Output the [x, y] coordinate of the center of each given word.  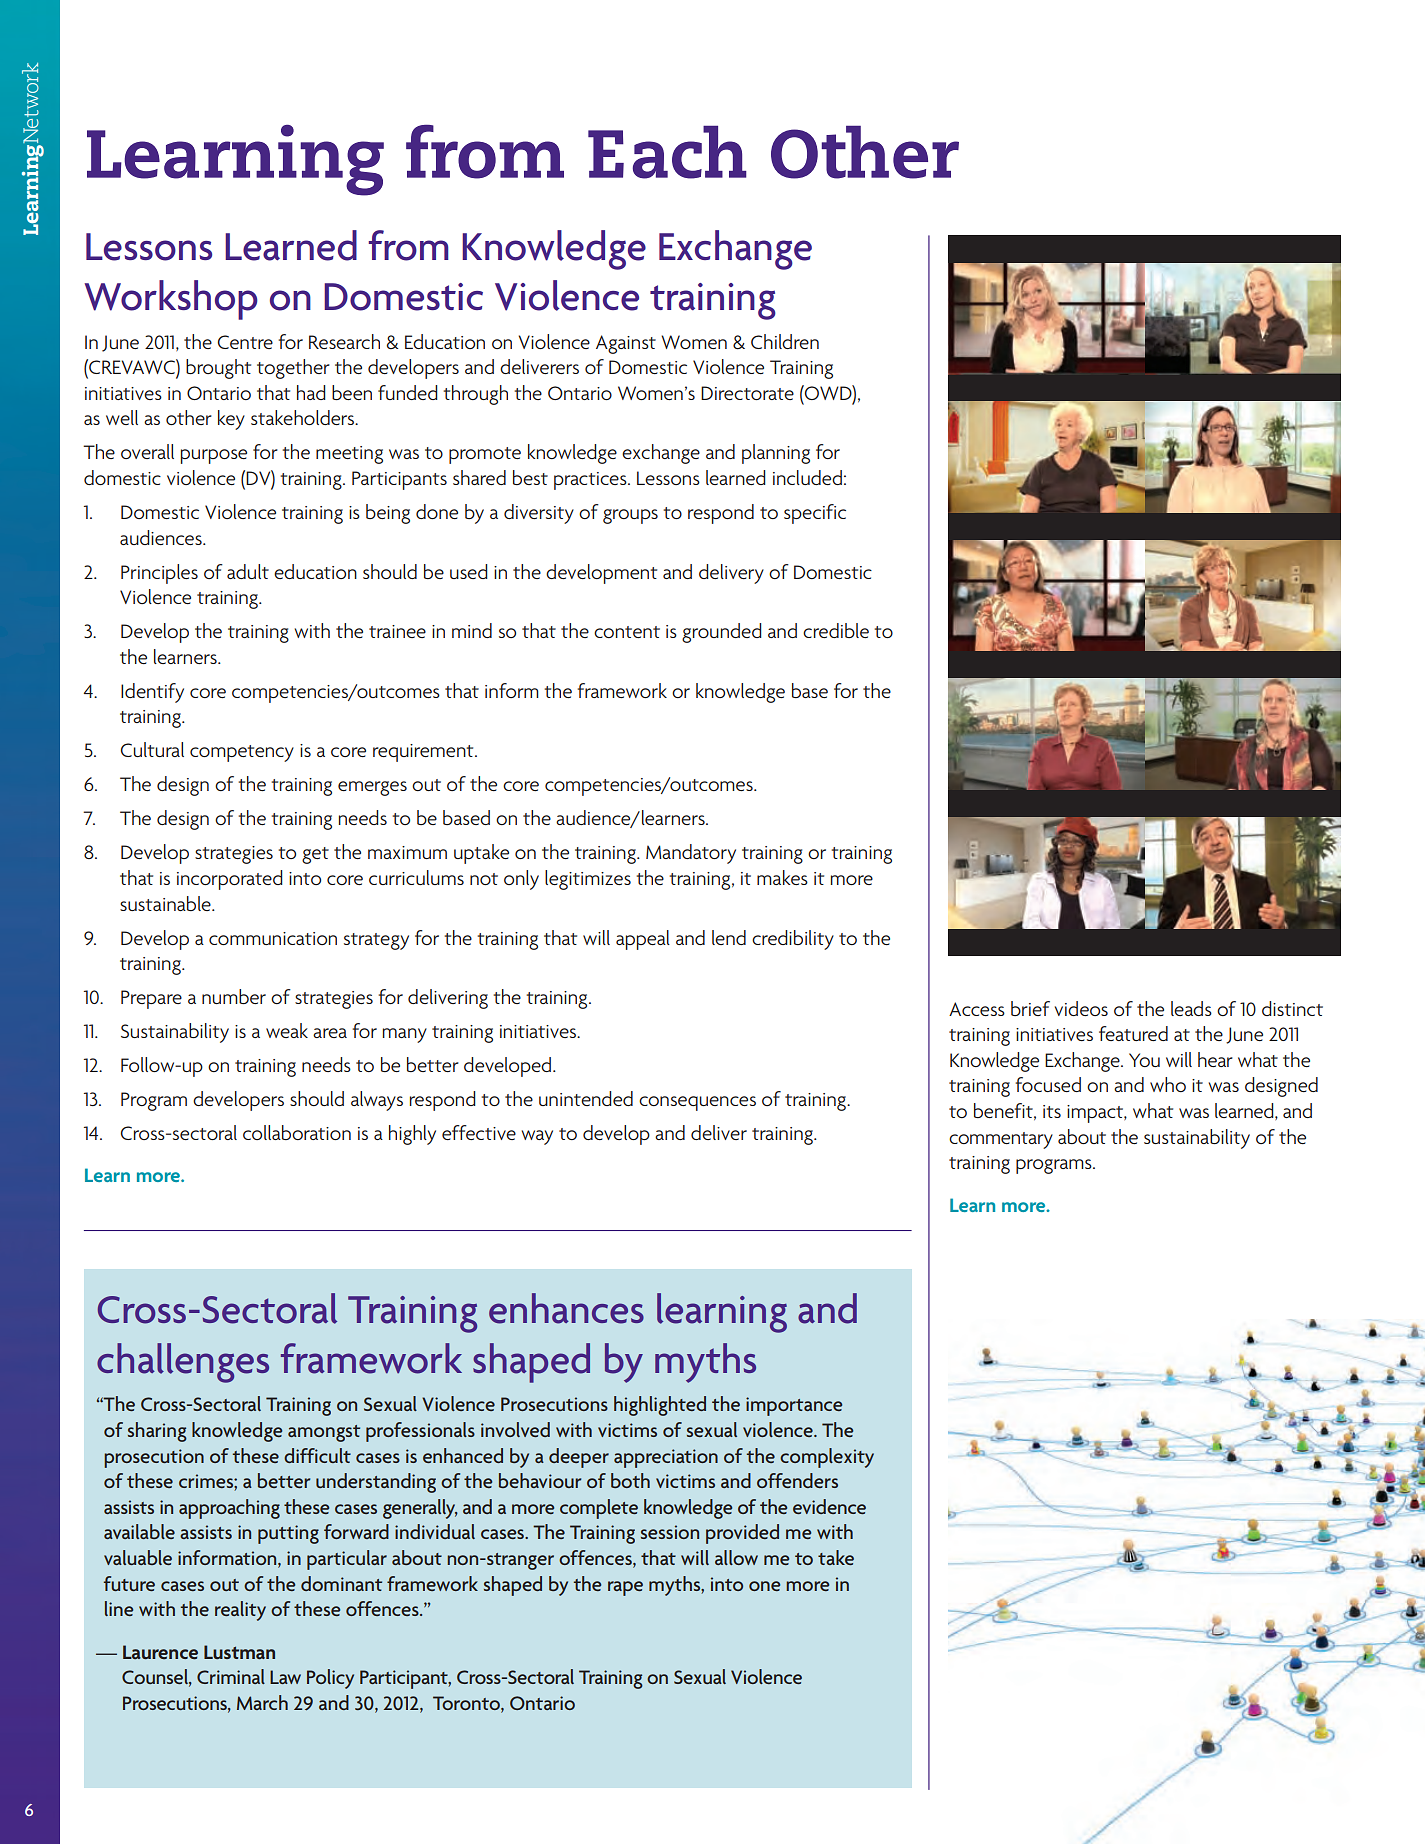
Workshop [171, 300]
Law [285, 1677]
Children [785, 341]
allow [736, 1557]
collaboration [297, 1132]
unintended [586, 1098]
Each [667, 152]
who [1168, 1084]
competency [242, 753]
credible [836, 630]
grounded [722, 633]
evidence [829, 1506]
